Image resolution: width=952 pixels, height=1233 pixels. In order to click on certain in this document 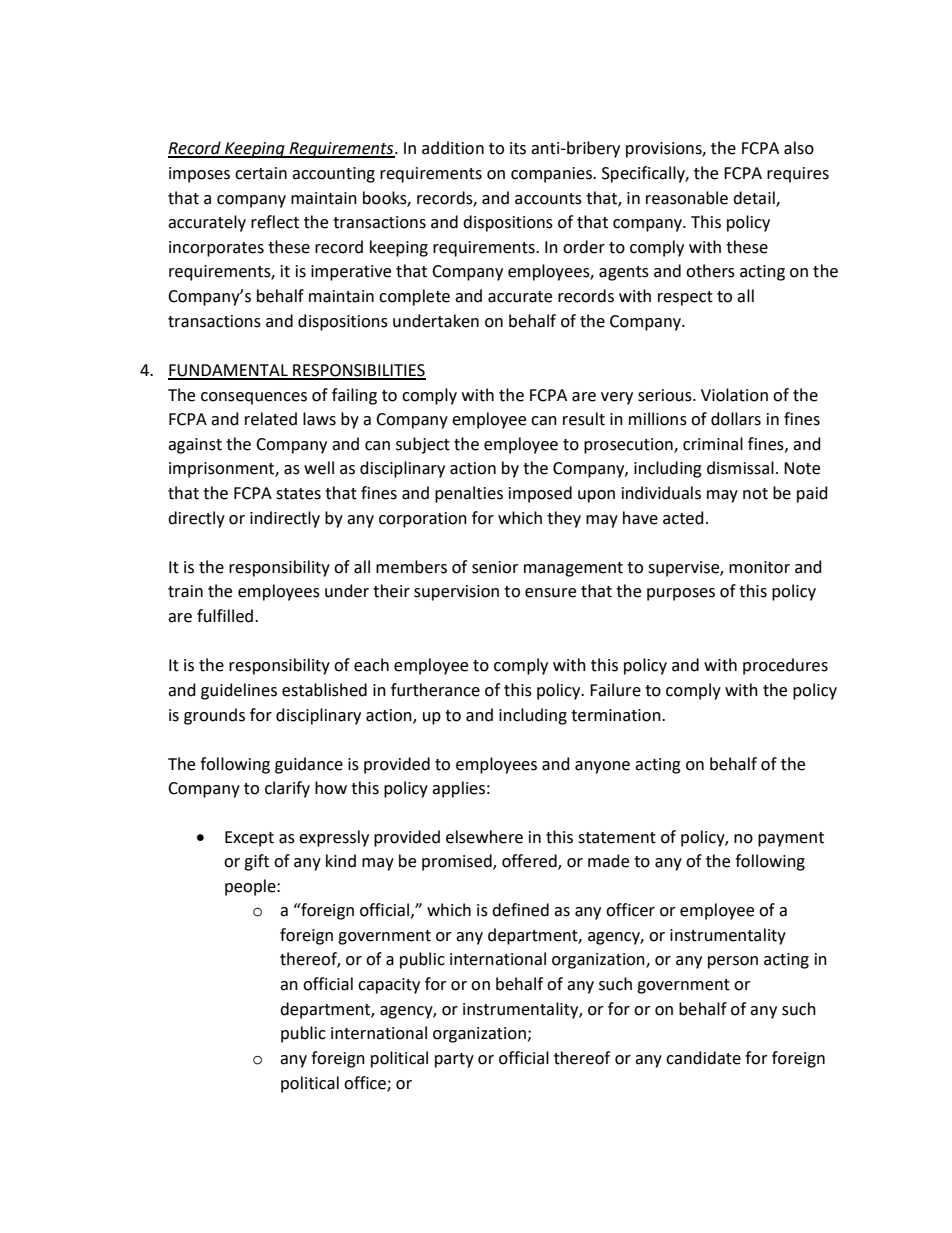, I will do `click(261, 173)`.
